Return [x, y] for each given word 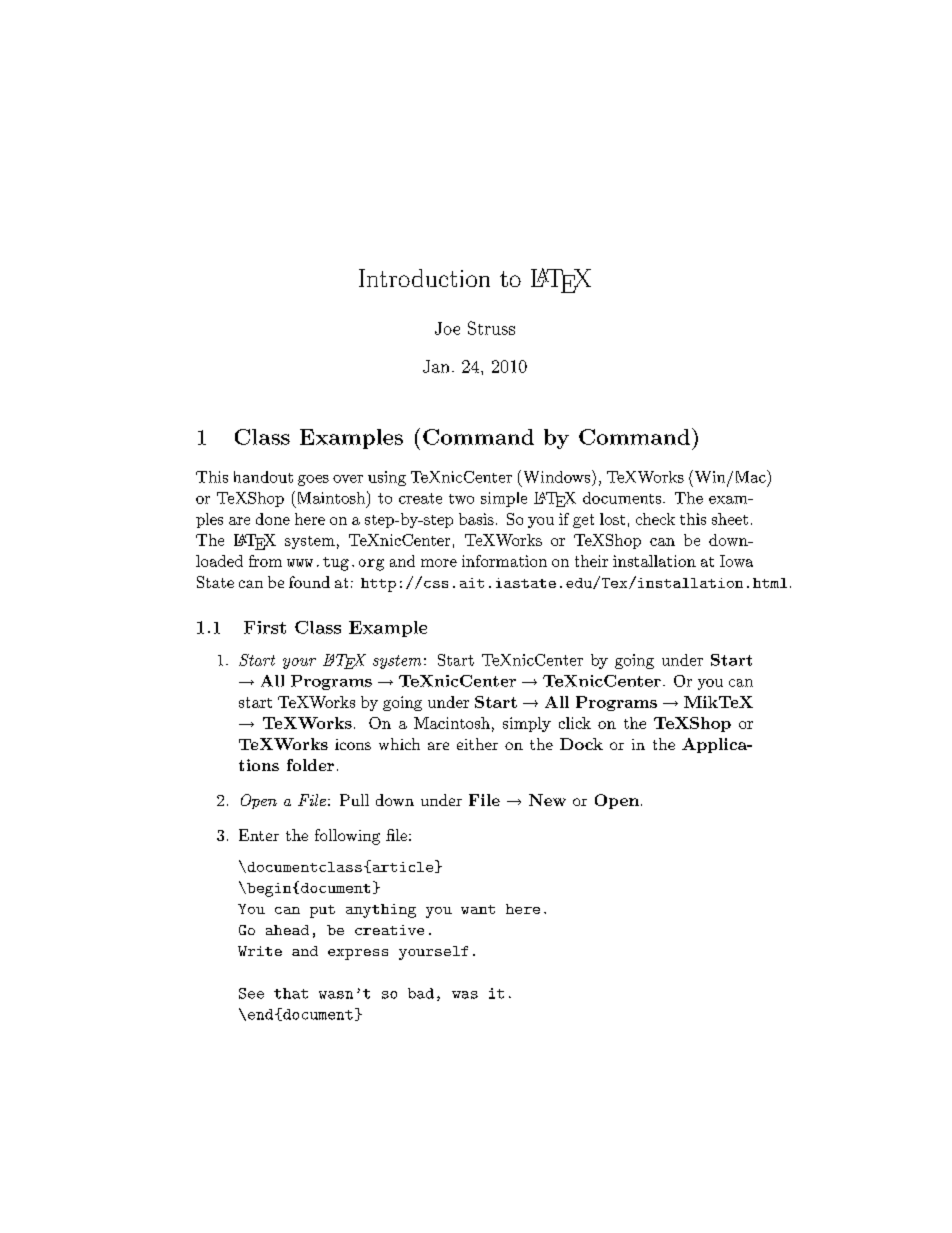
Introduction [424, 278]
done [273, 519]
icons [353, 744]
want [478, 909]
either [477, 744]
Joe [447, 328]
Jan [438, 366]
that [291, 993]
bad [421, 993]
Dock [581, 744]
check [655, 519]
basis [476, 519]
